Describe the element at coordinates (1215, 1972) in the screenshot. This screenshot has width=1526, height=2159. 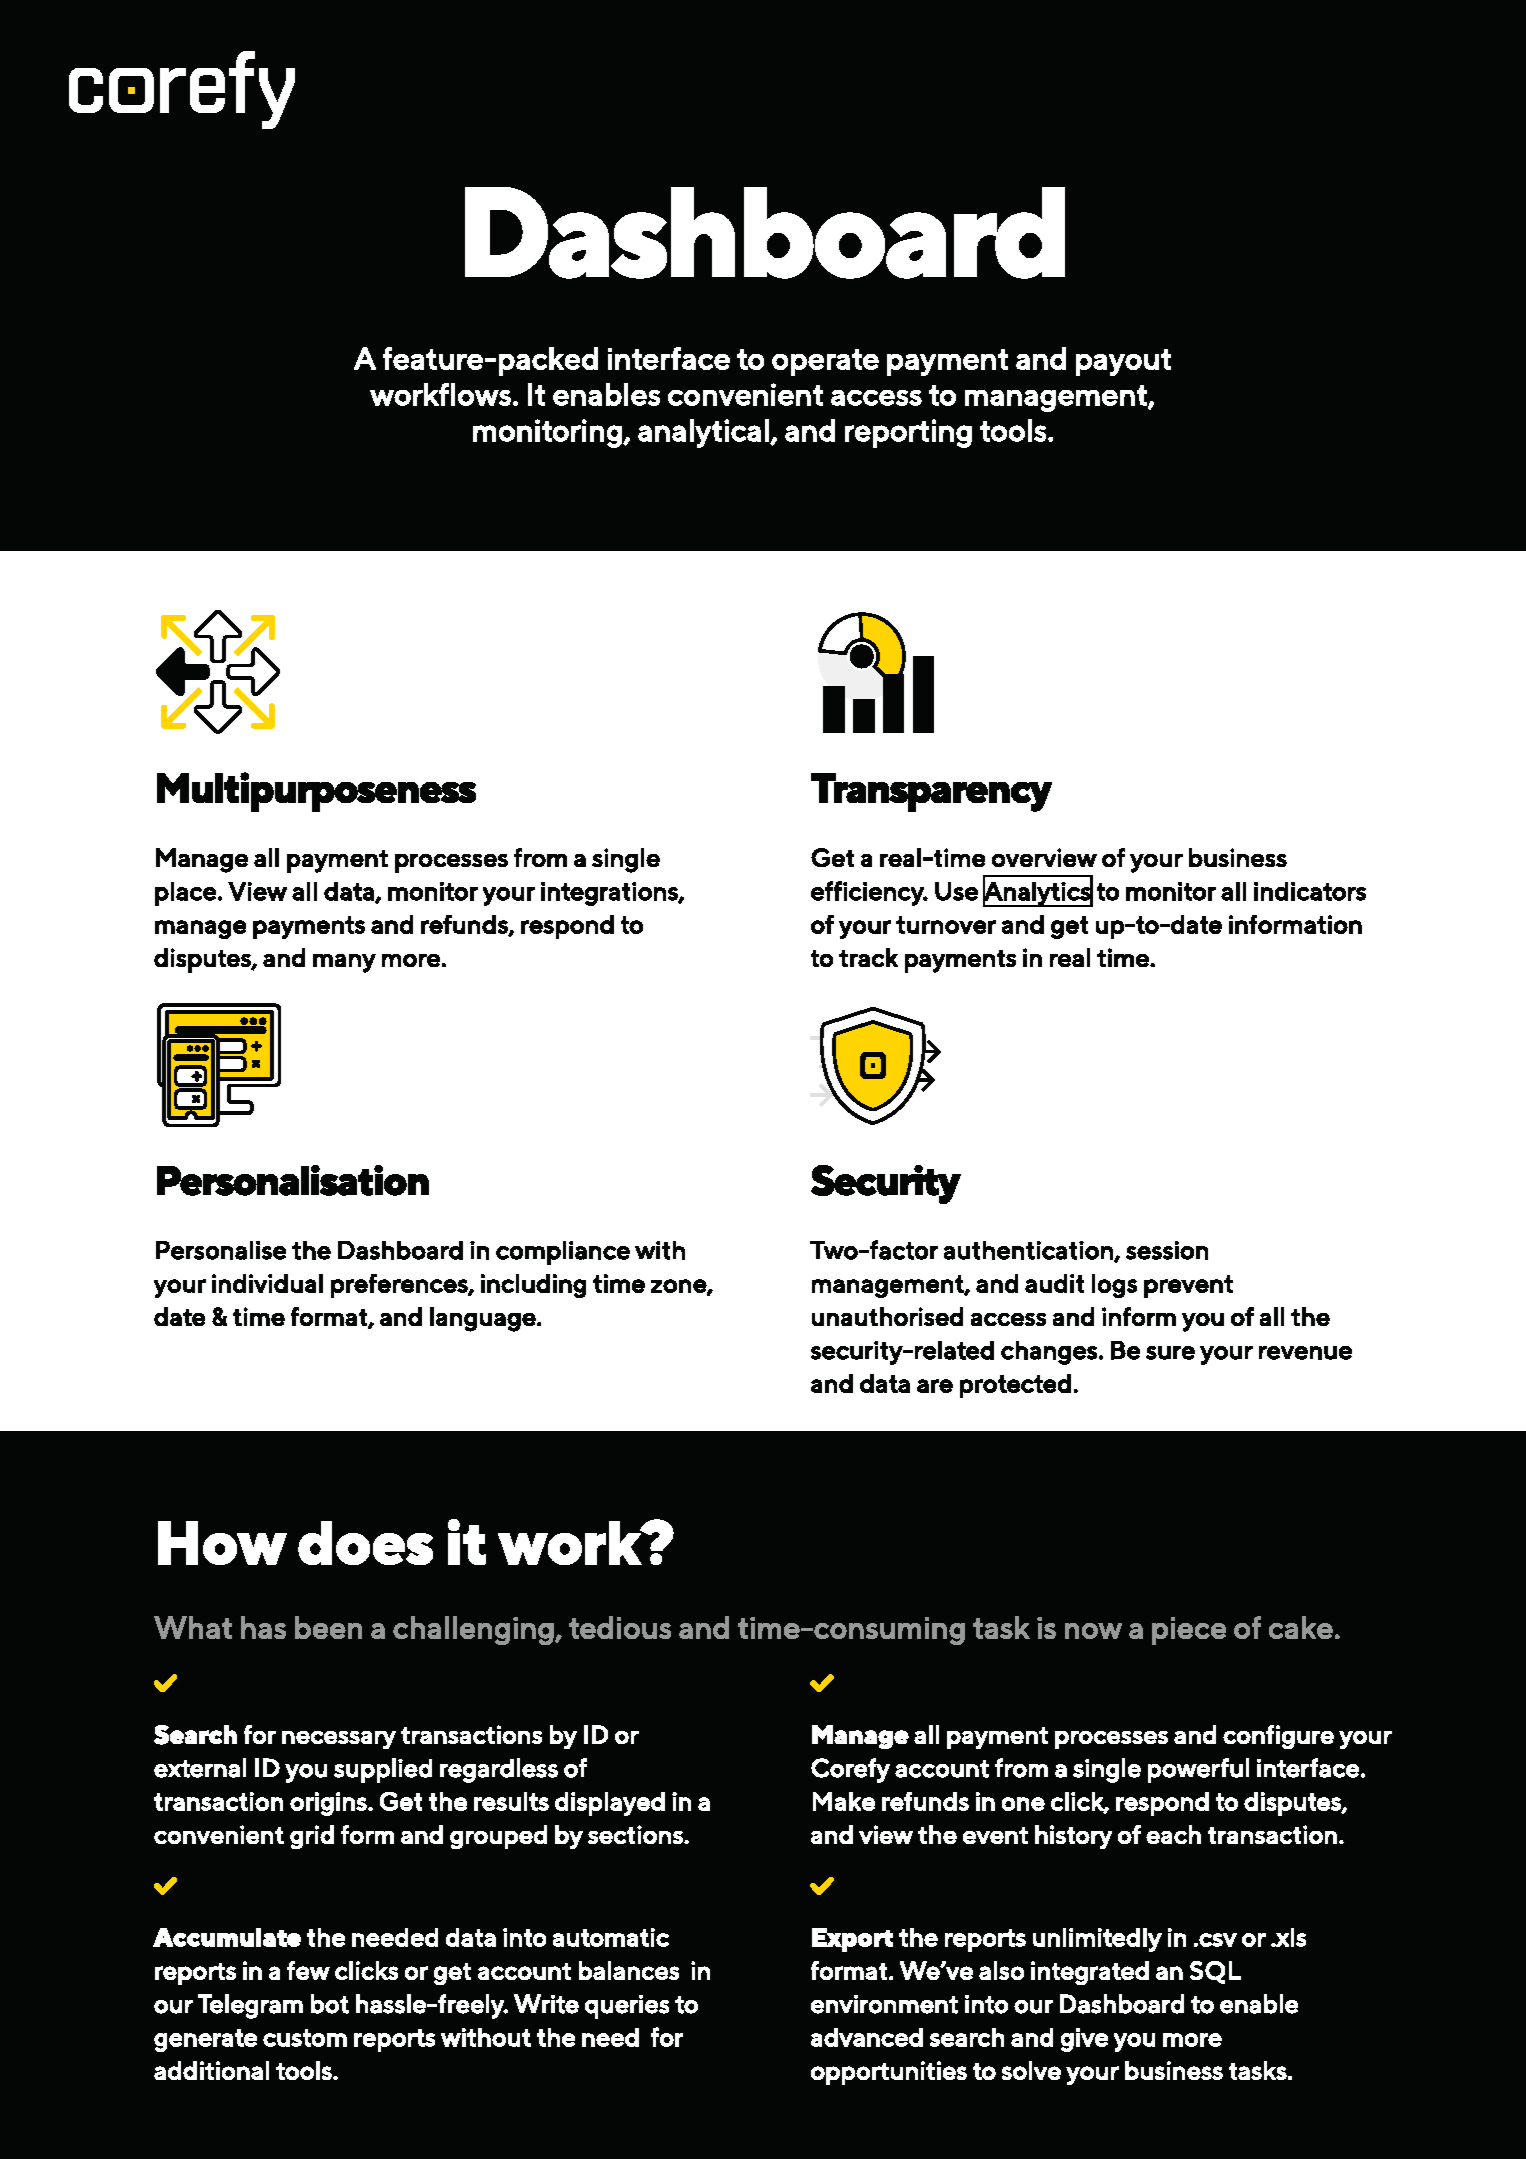
I see `SQL` at that location.
